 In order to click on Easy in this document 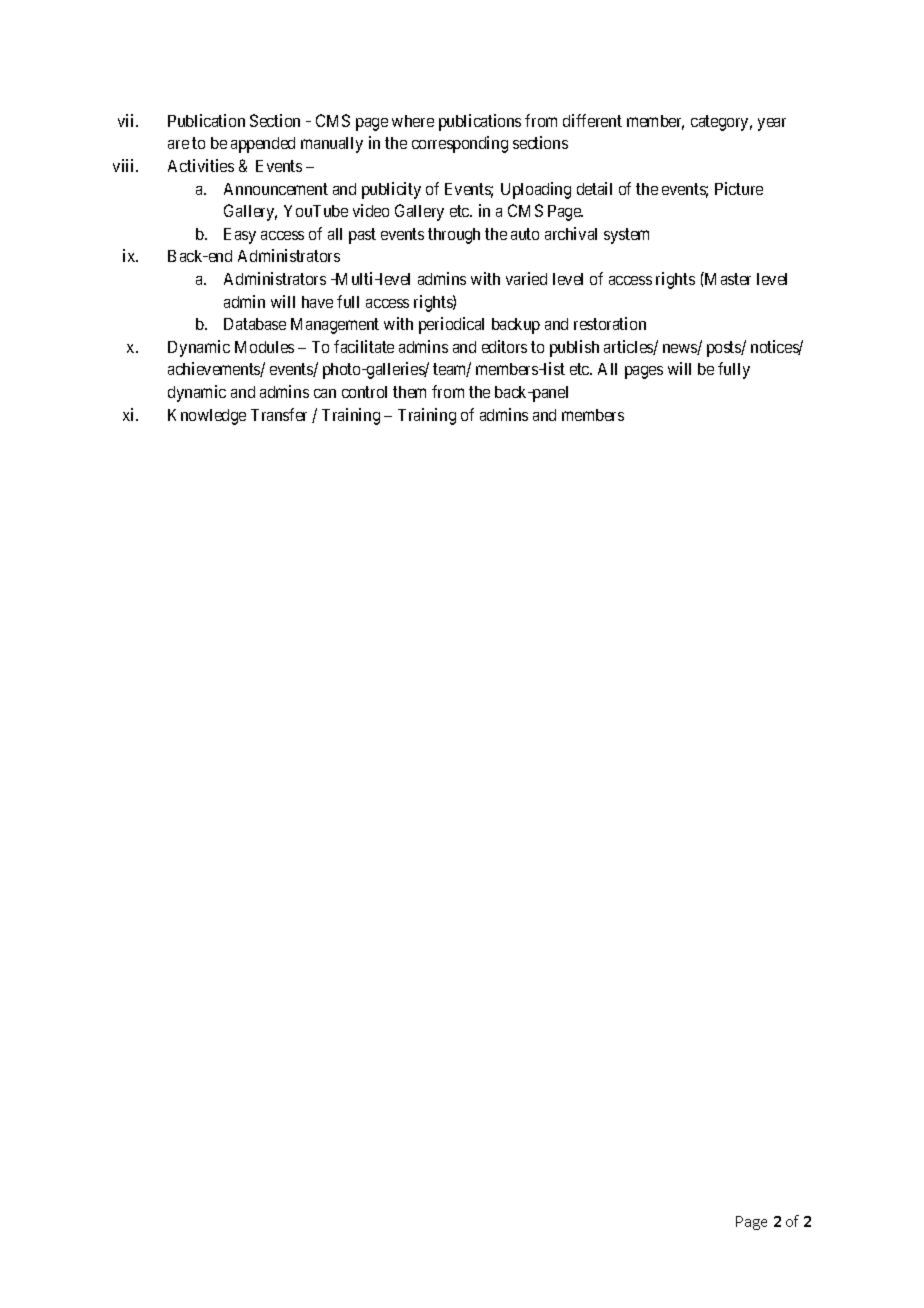, I will do `click(240, 236)`.
